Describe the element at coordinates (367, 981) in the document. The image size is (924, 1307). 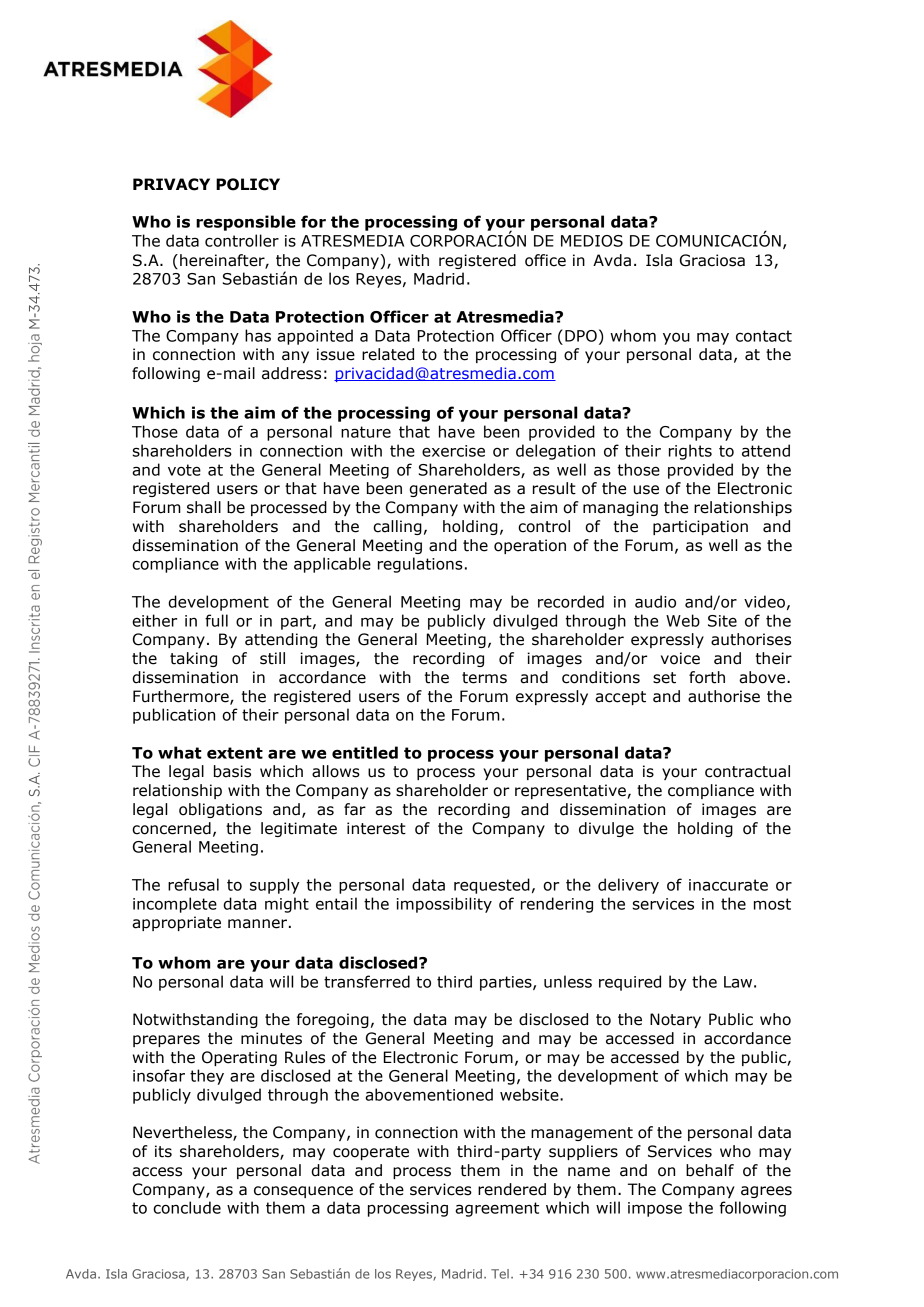
I see `transferred` at that location.
